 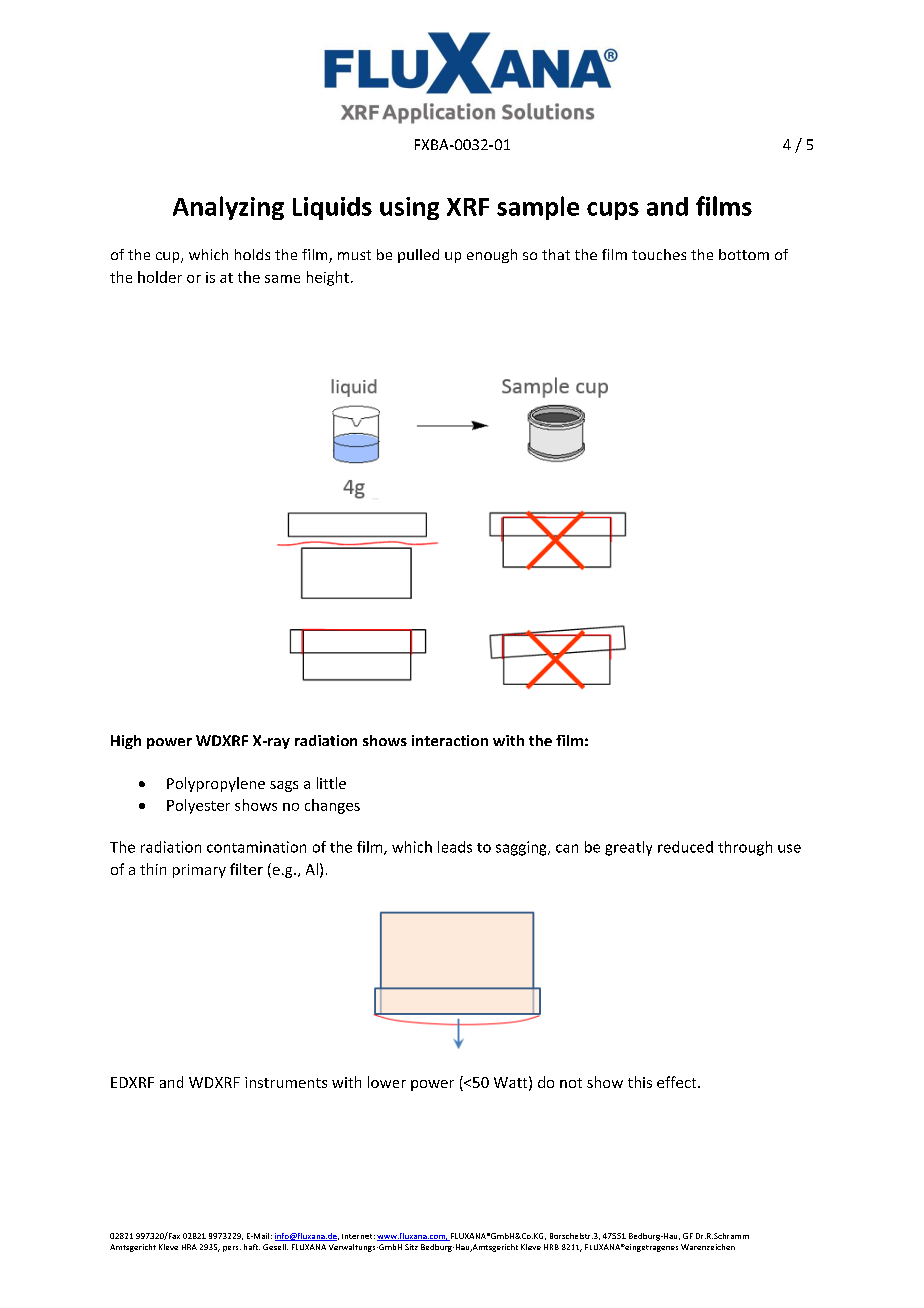 I want to click on enough, so click(x=492, y=256).
